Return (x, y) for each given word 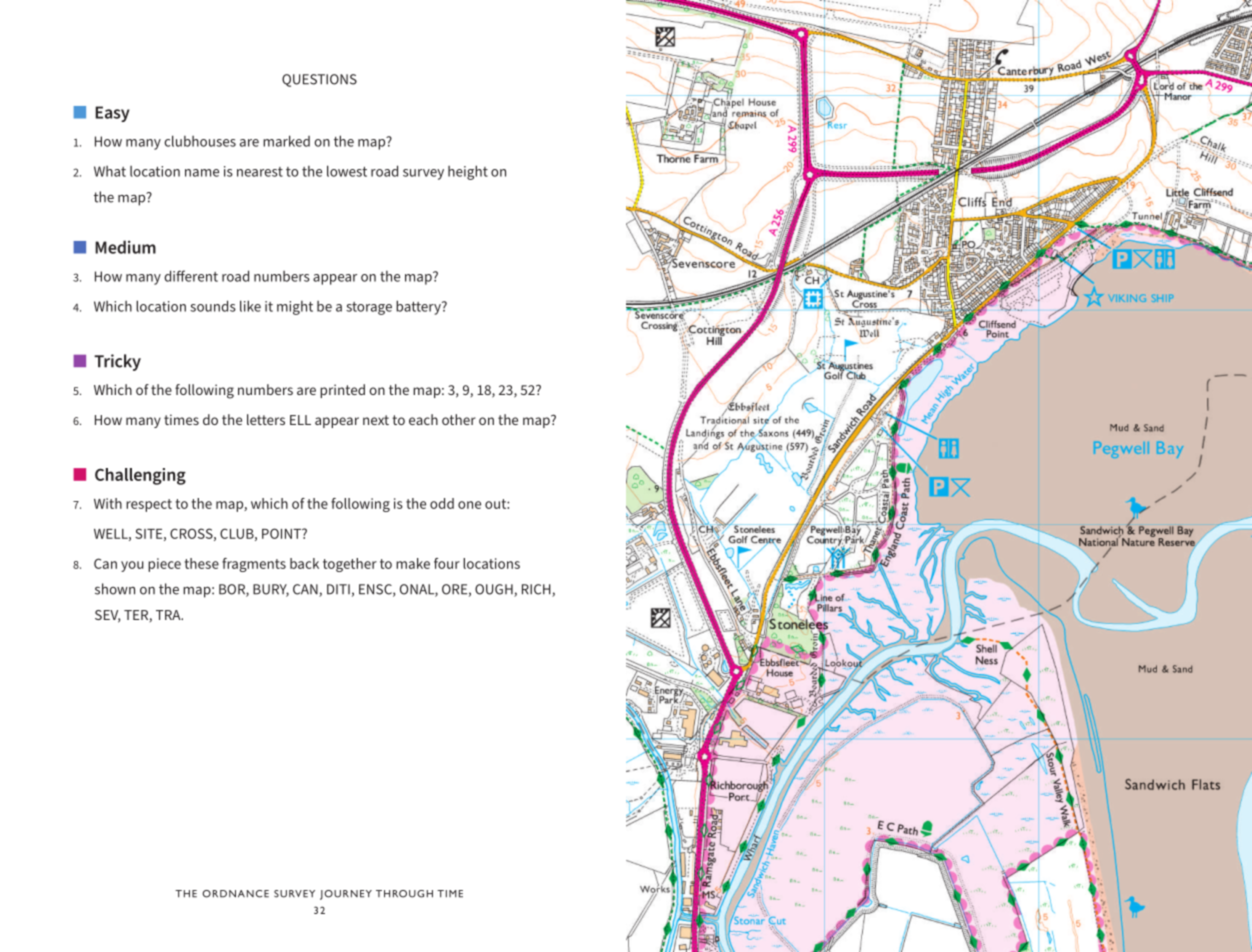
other (459, 419)
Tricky (117, 362)
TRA (169, 615)
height (468, 172)
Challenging (140, 476)
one (469, 505)
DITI (338, 589)
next (376, 420)
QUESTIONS (319, 80)
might (295, 308)
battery (419, 307)
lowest (347, 171)
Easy (112, 114)
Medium (125, 247)
